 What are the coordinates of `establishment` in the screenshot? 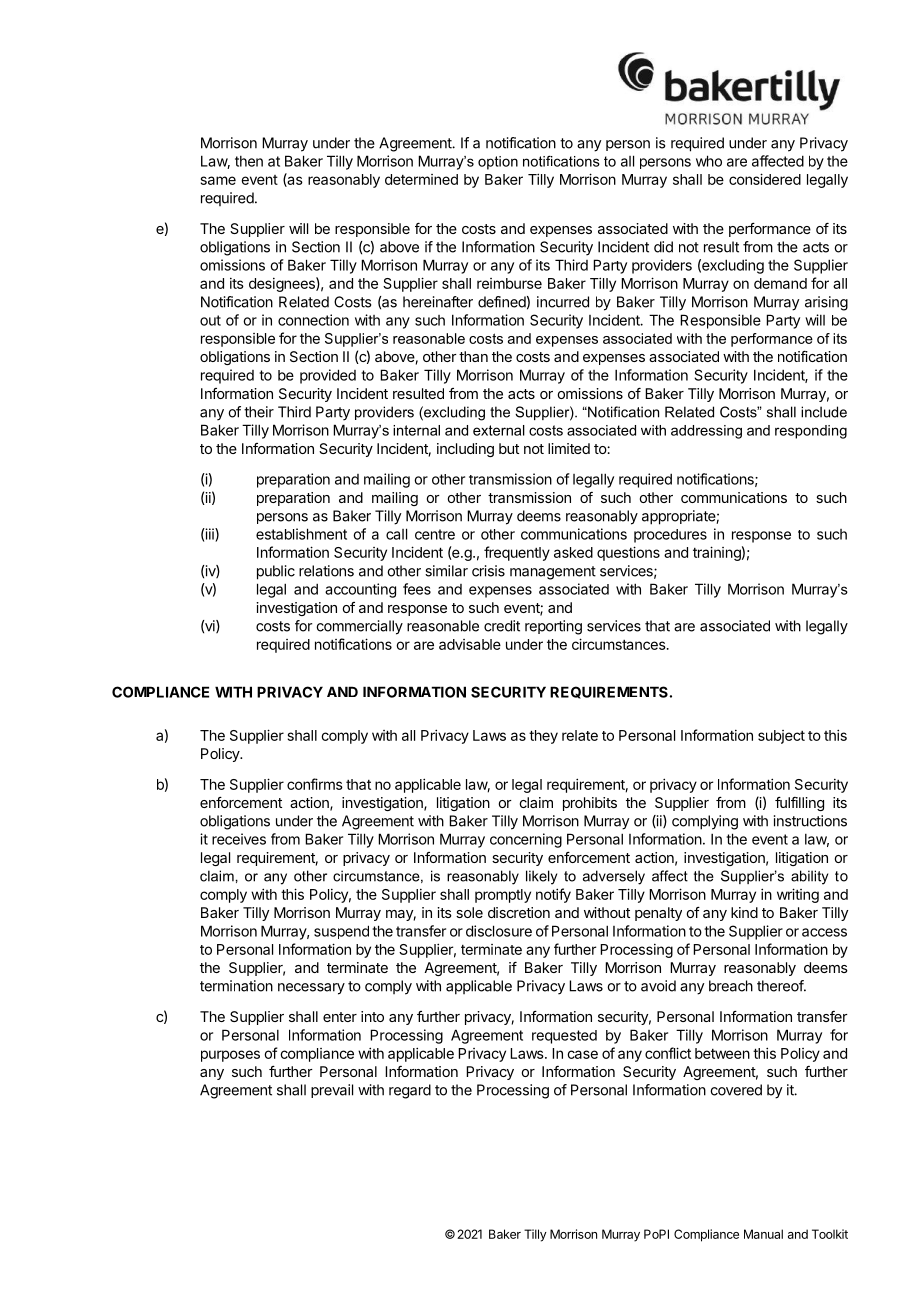 It's located at (301, 534).
